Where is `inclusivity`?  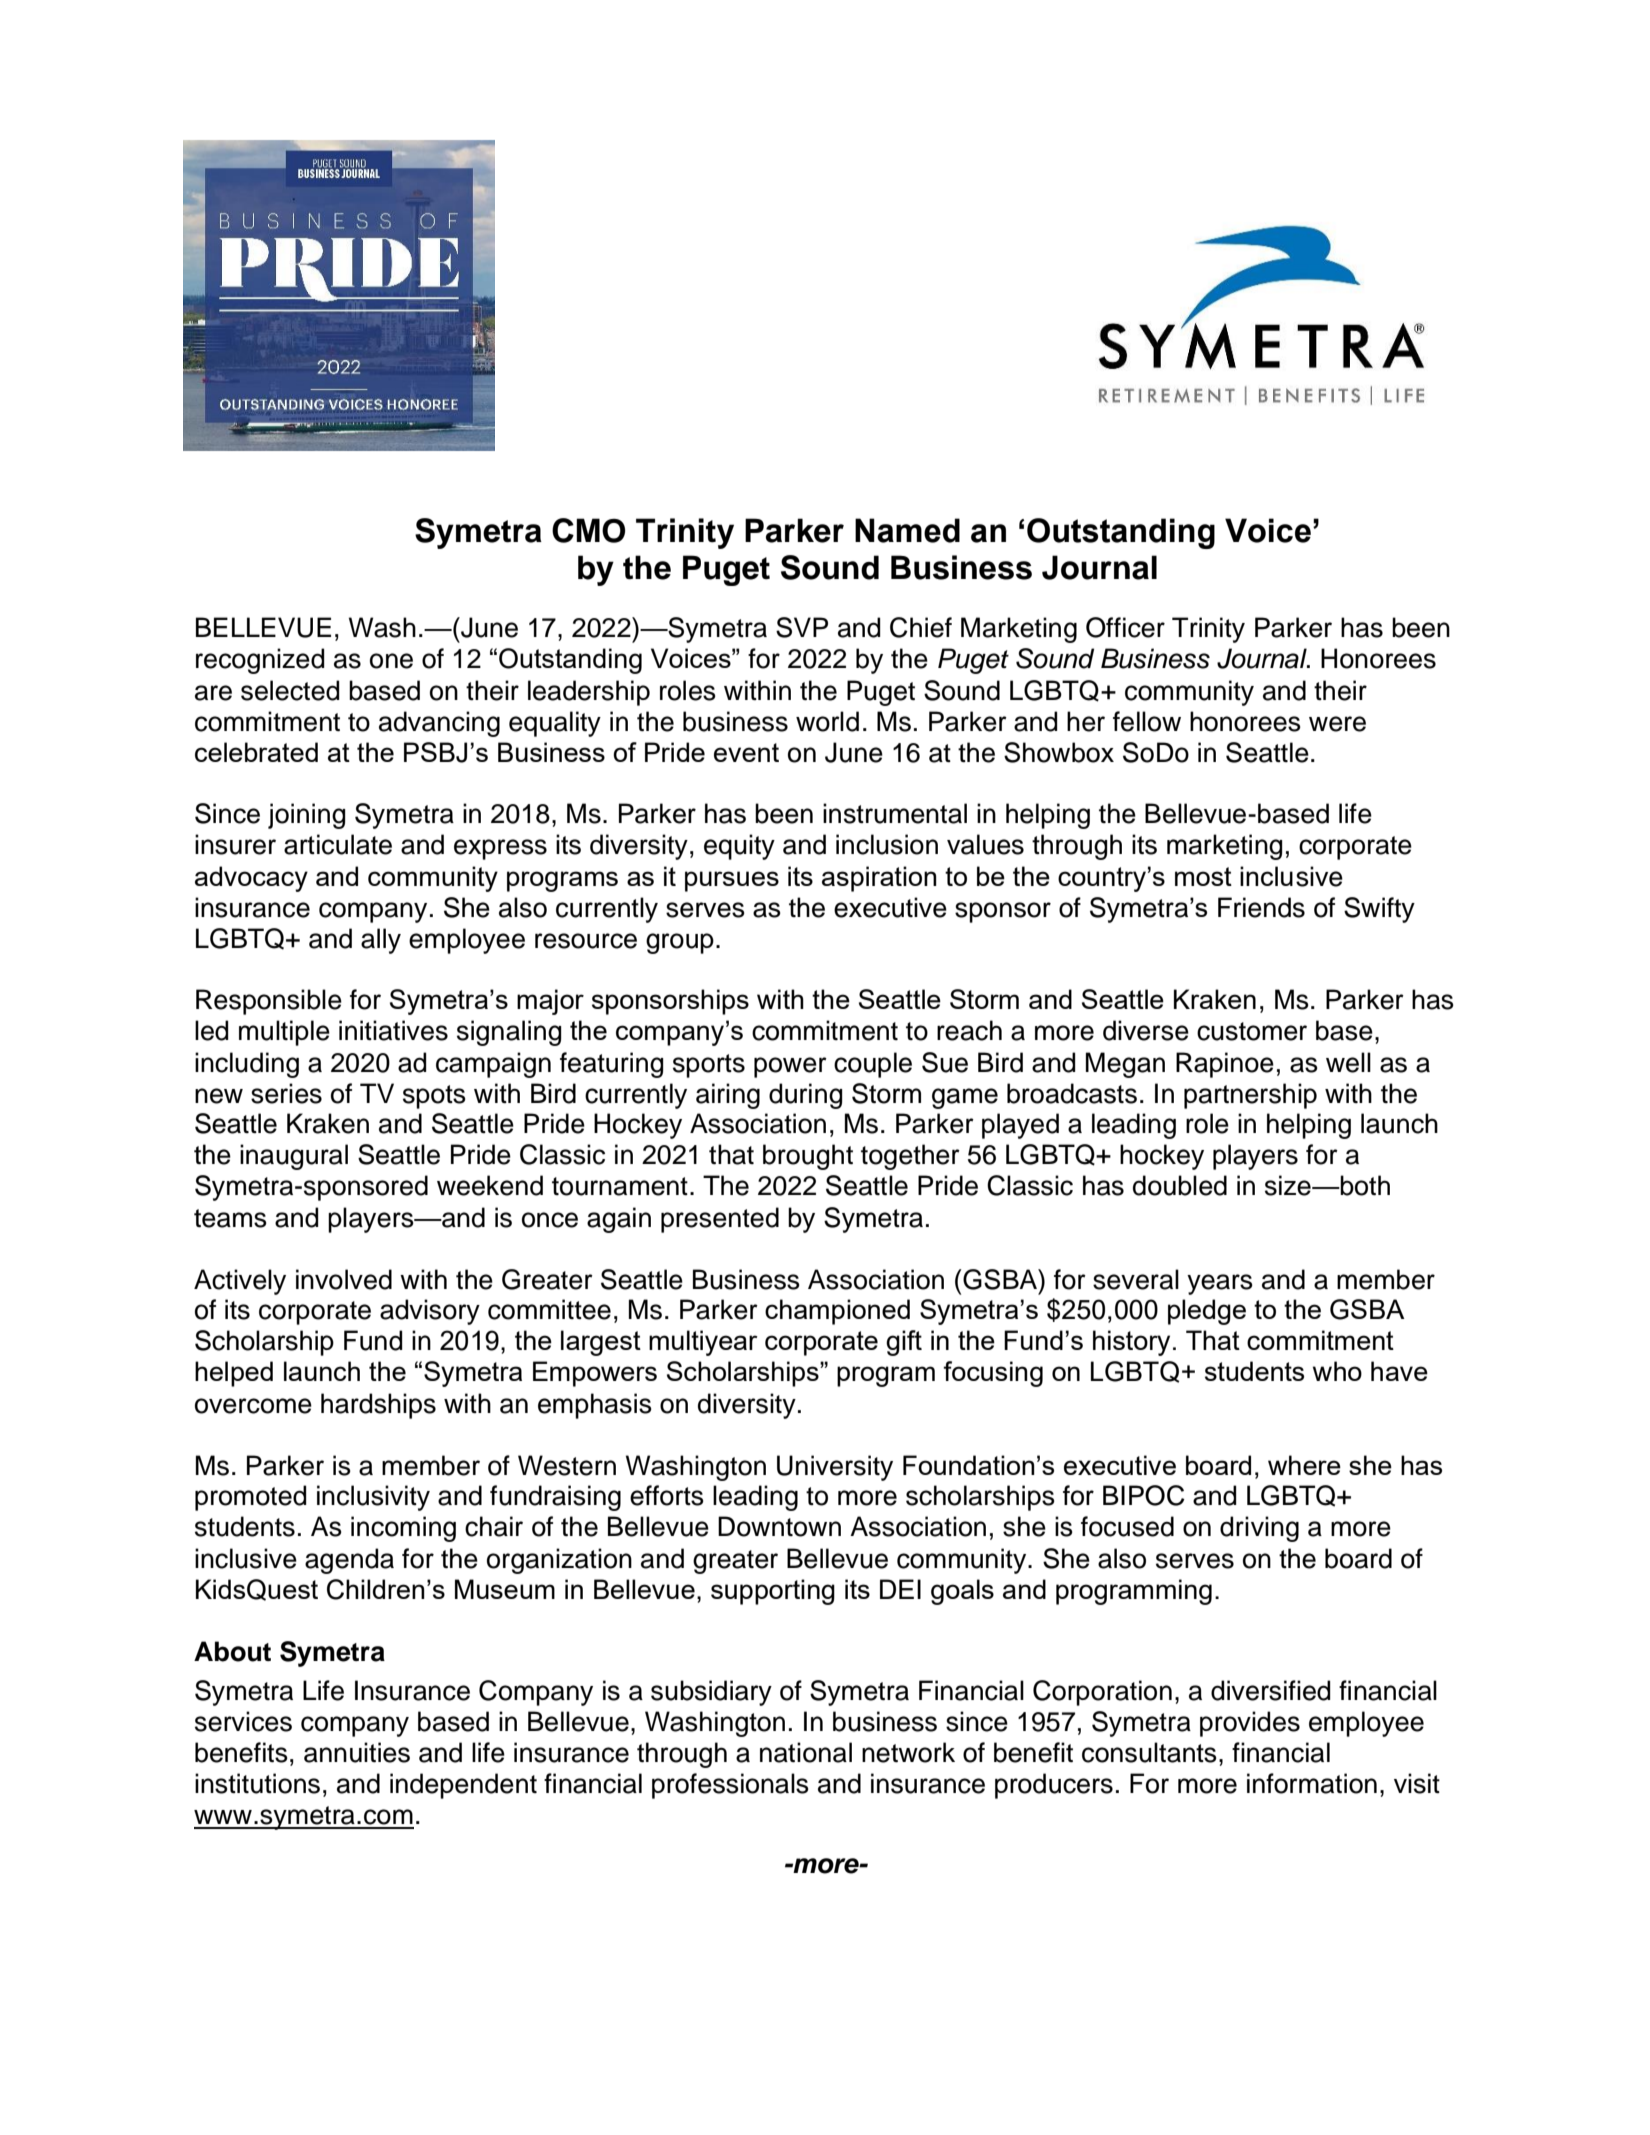
inclusivity is located at coordinates (373, 1498).
